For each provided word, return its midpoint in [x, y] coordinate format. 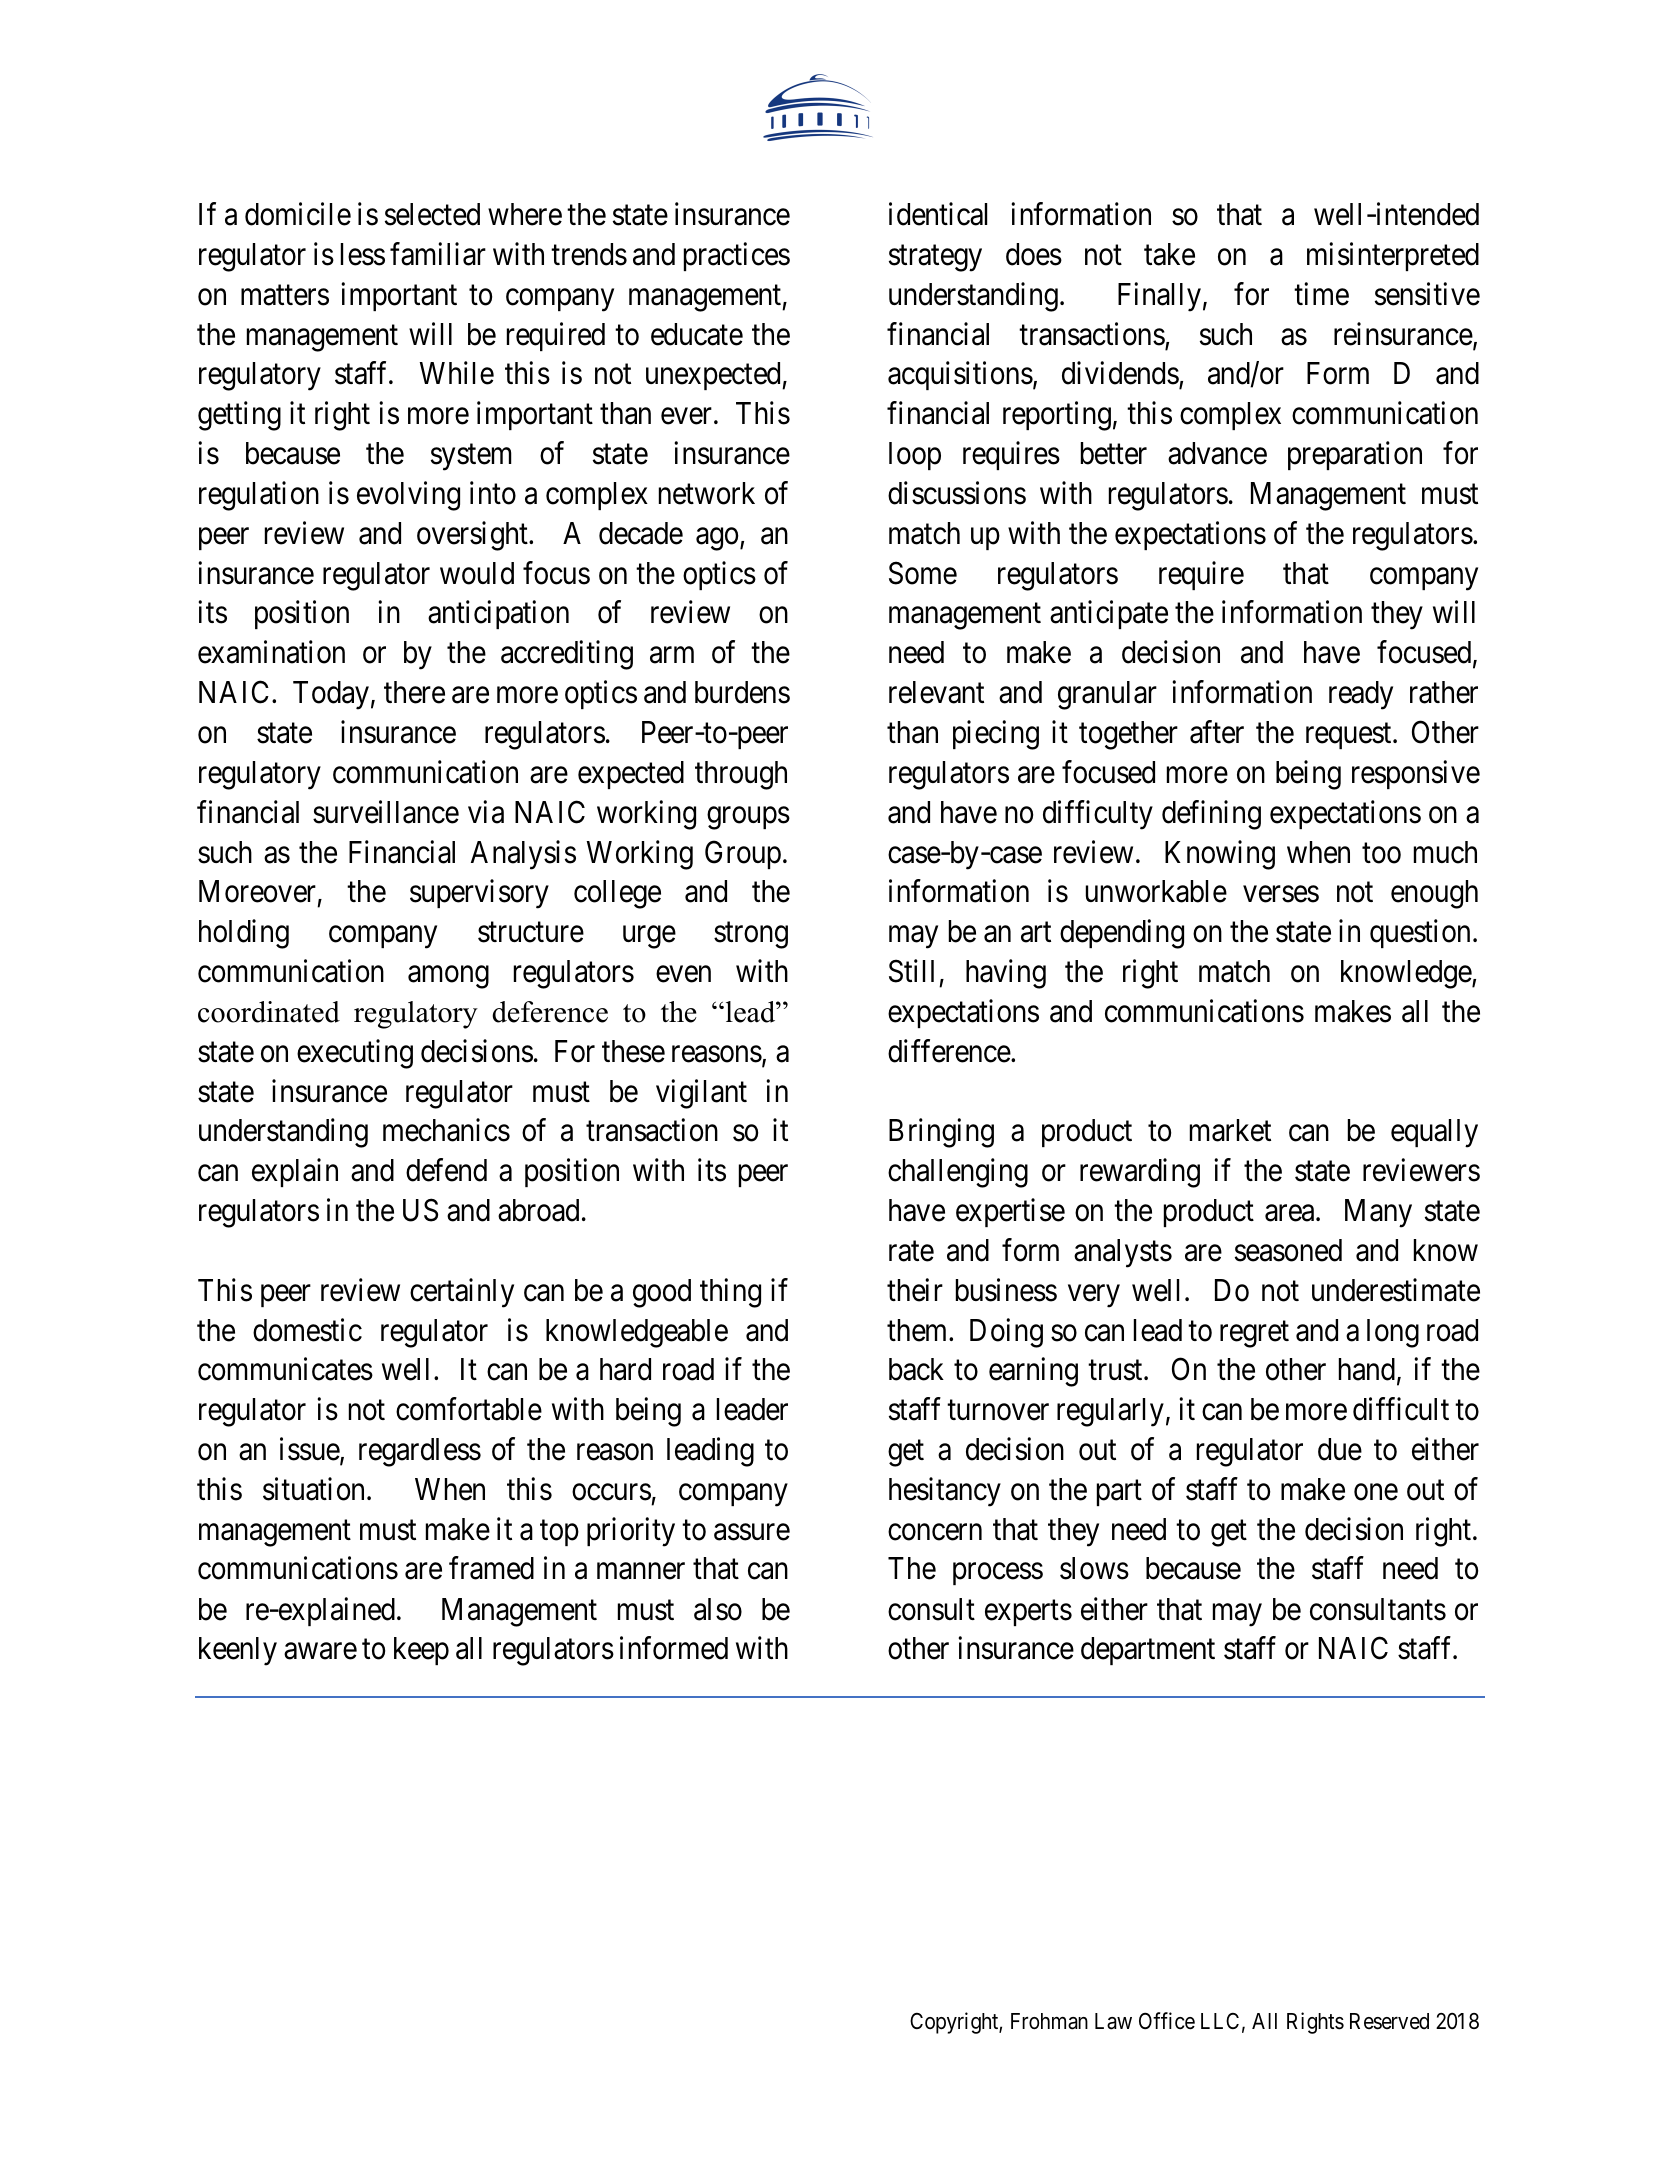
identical [938, 214]
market [1230, 1130]
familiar [438, 254]
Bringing [941, 1133]
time [1321, 294]
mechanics [446, 1130]
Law [1113, 2021]
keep [421, 1651]
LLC [1220, 2021]
